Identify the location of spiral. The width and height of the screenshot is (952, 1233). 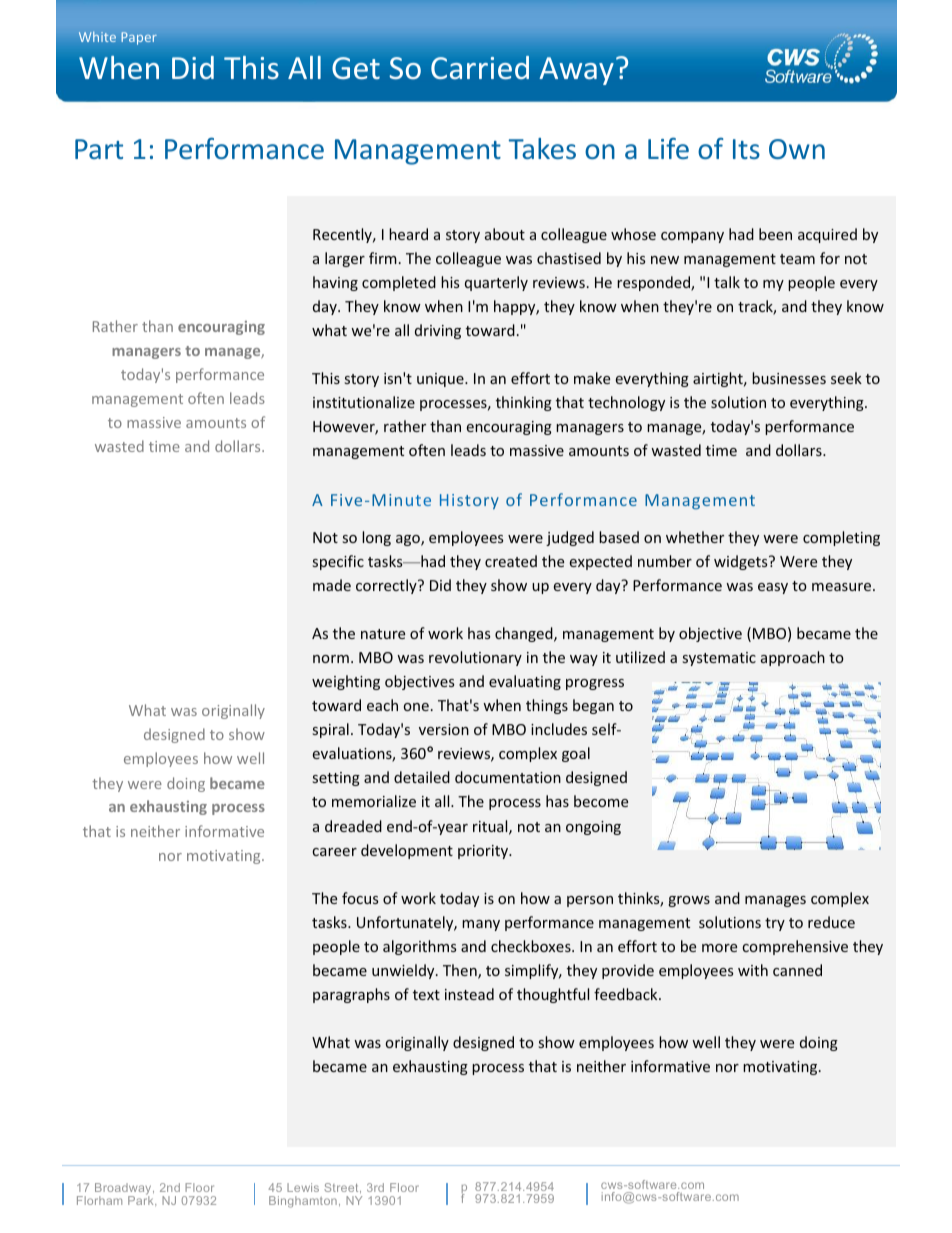
(331, 730).
